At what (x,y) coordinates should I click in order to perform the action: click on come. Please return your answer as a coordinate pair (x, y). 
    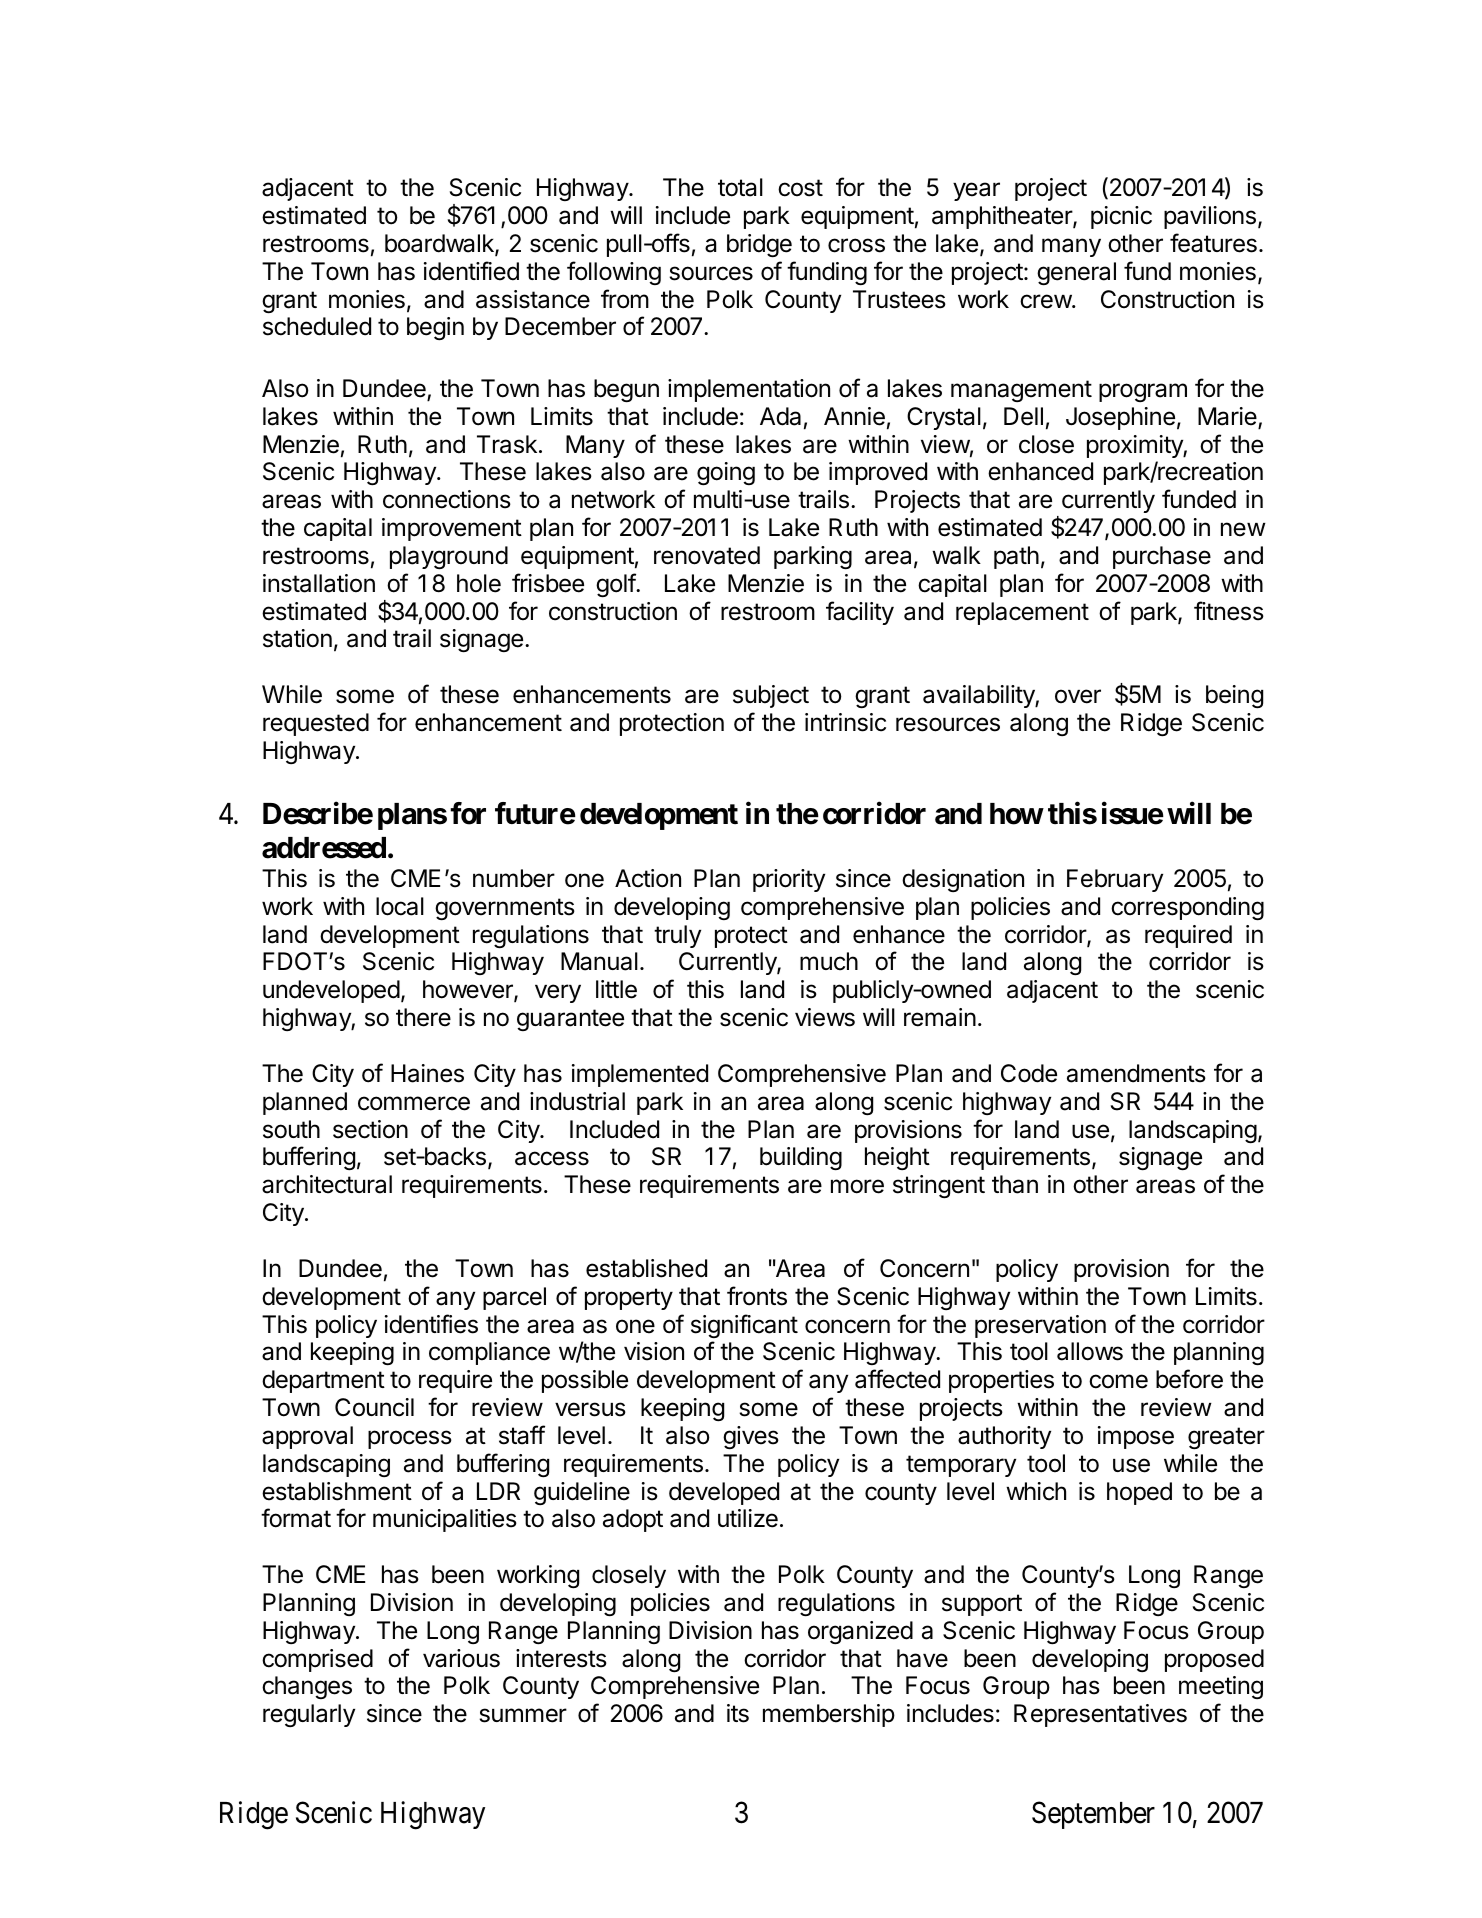
    Looking at the image, I should click on (1118, 1381).
